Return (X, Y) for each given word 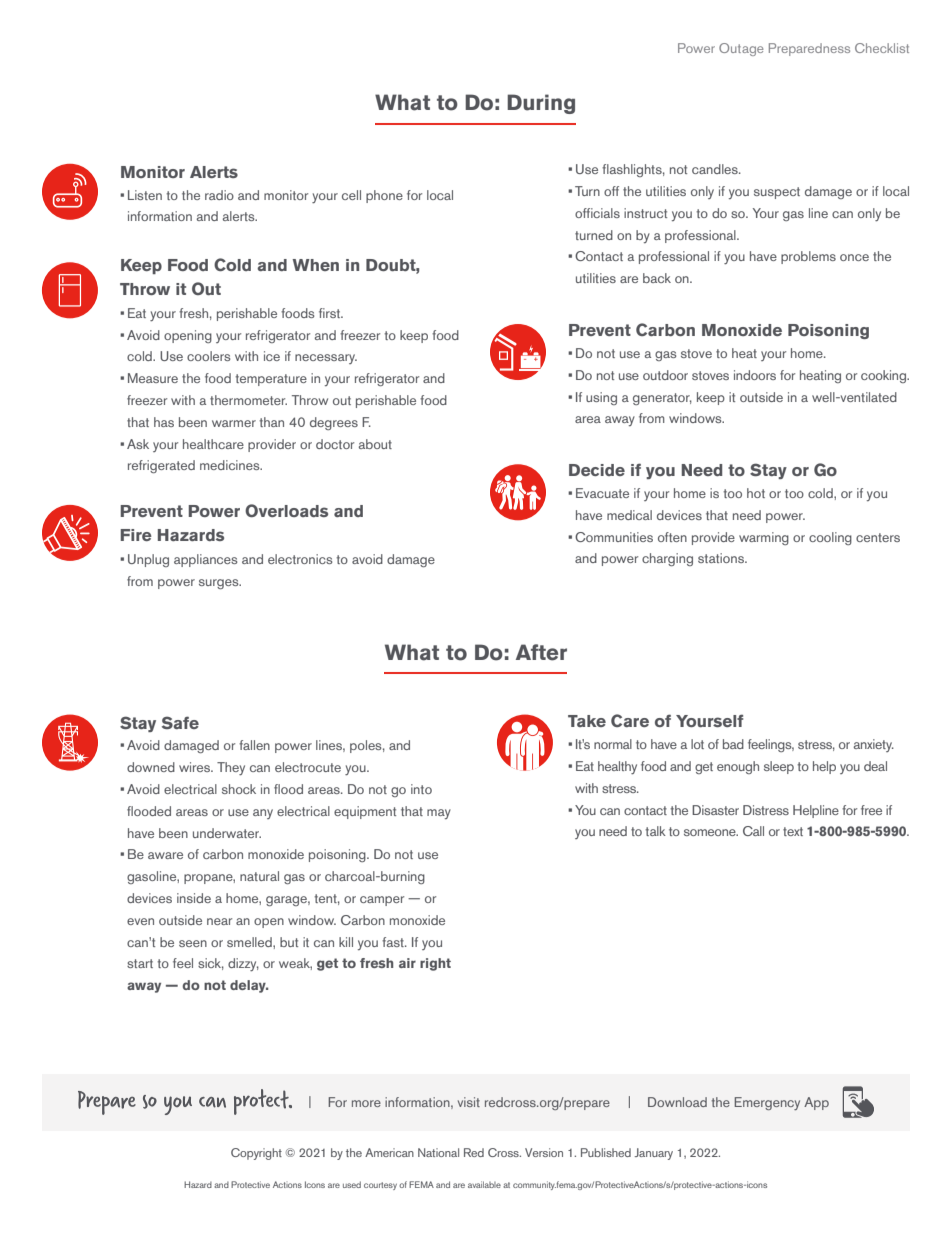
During (541, 104)
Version (544, 1152)
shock (239, 789)
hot (756, 493)
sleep (779, 767)
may (439, 814)
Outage (741, 49)
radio (219, 195)
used (352, 1184)
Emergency (767, 1103)
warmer (234, 423)
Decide (597, 470)
